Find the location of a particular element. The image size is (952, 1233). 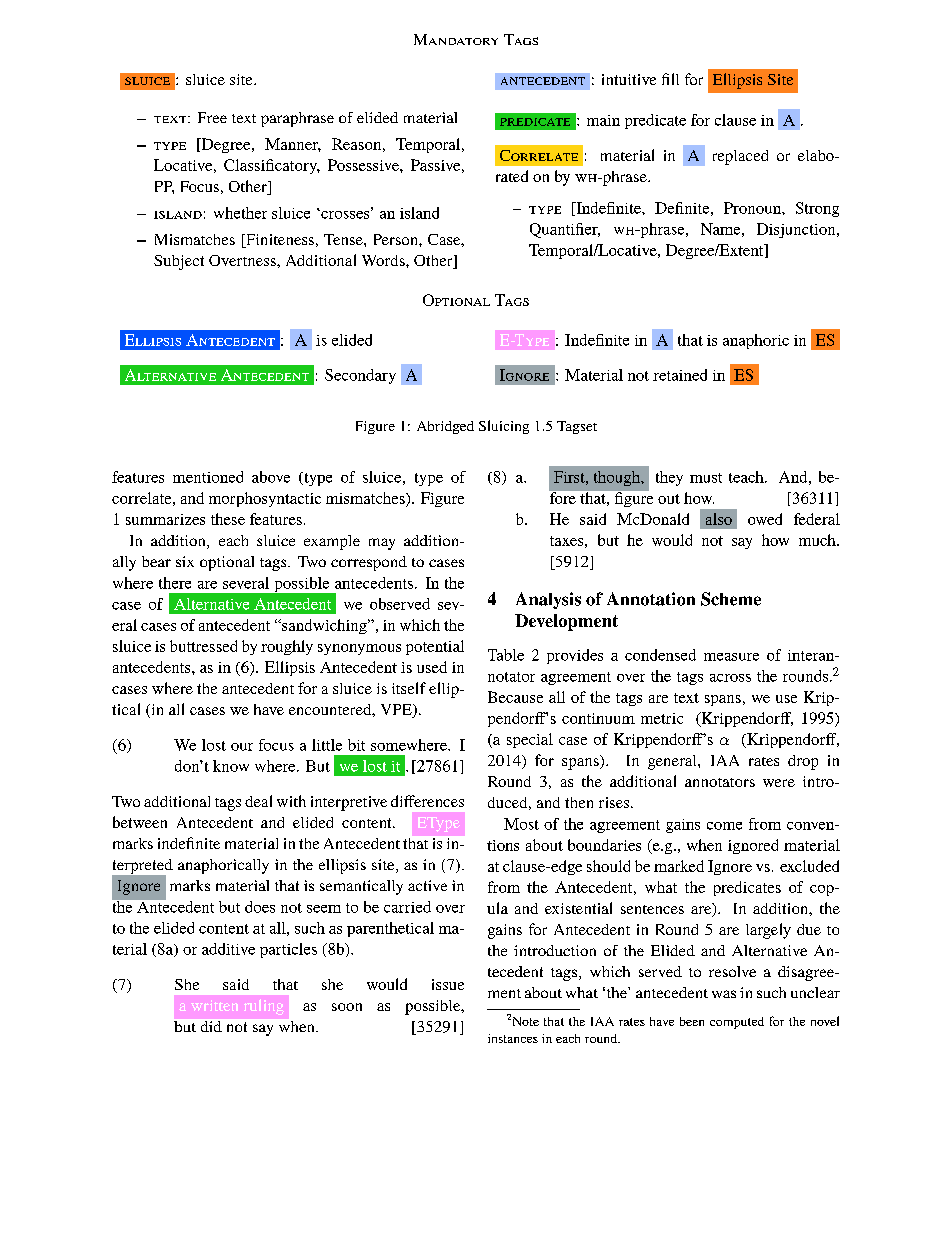

Table is located at coordinates (506, 655).
